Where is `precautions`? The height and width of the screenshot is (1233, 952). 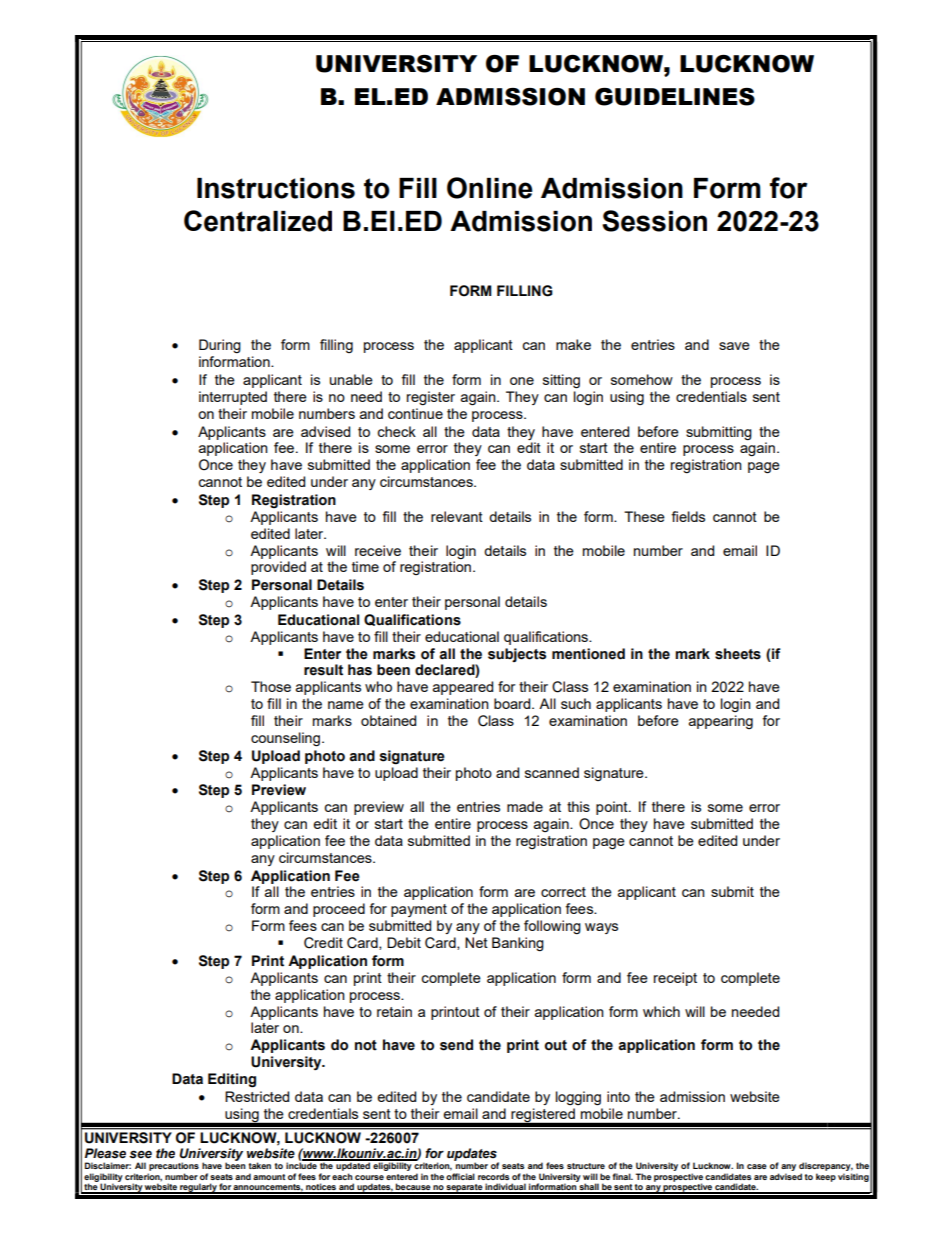 precautions is located at coordinates (173, 1168).
